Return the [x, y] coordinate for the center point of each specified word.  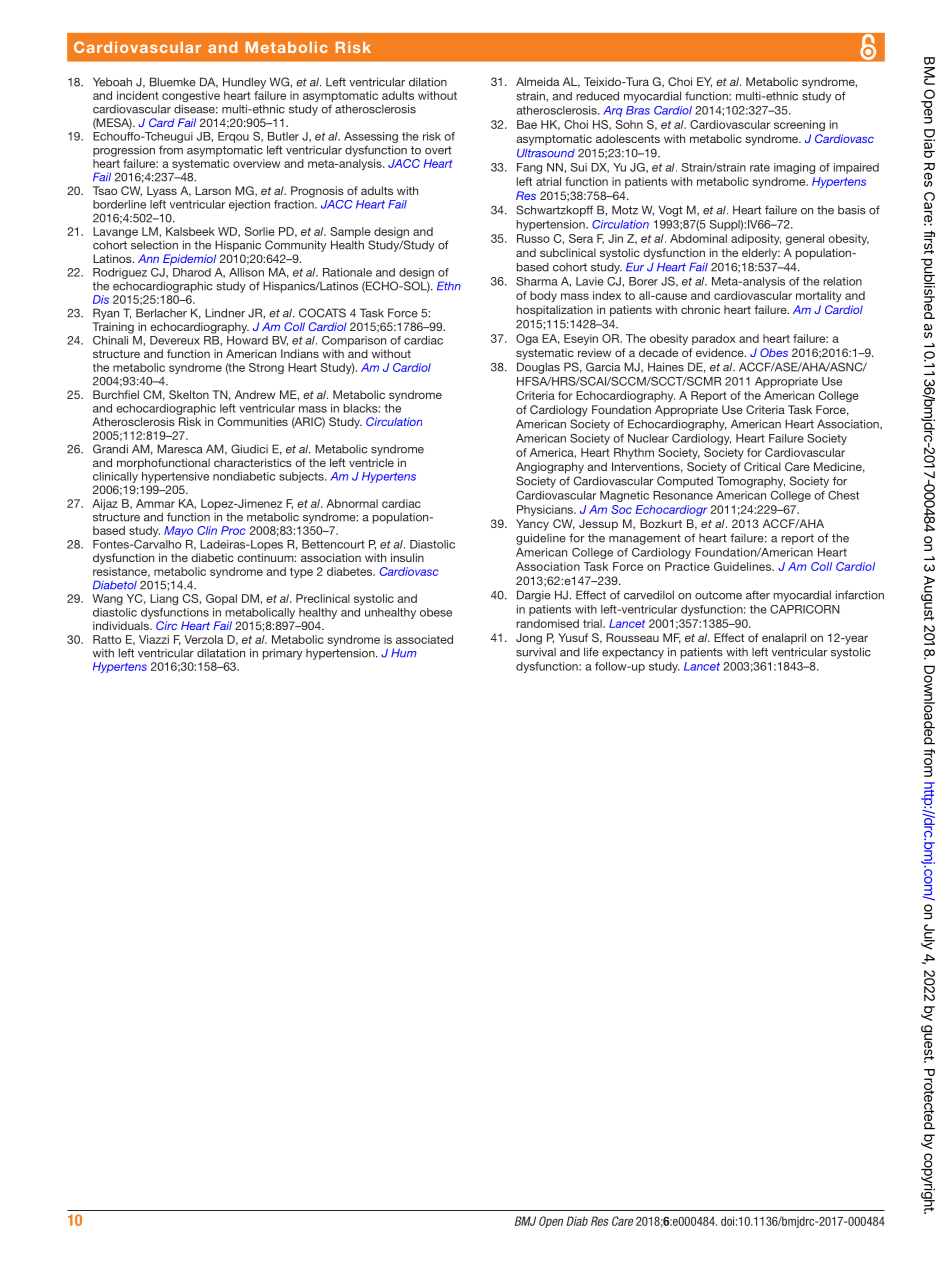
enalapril [784, 639]
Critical [762, 466]
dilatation [221, 653]
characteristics [253, 462]
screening [799, 125]
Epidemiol [189, 260]
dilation [428, 82]
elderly [761, 254]
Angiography [550, 468]
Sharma [537, 281]
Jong [529, 639]
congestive [191, 98]
